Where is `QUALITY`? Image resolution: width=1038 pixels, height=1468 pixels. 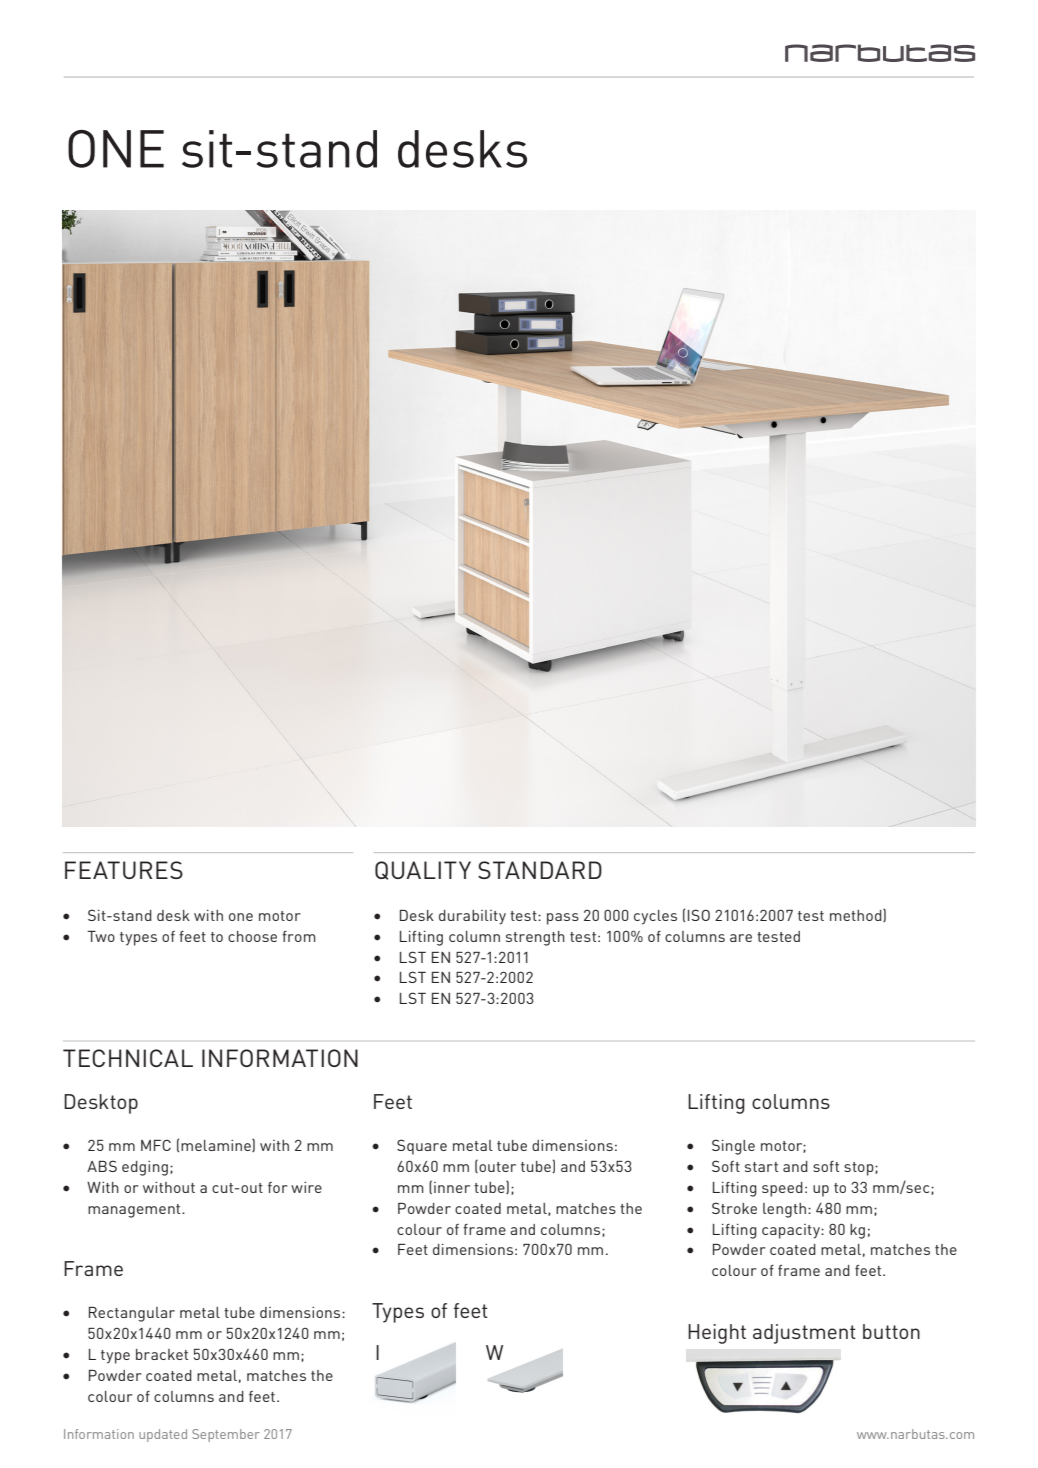
QUALITY is located at coordinates (423, 870).
